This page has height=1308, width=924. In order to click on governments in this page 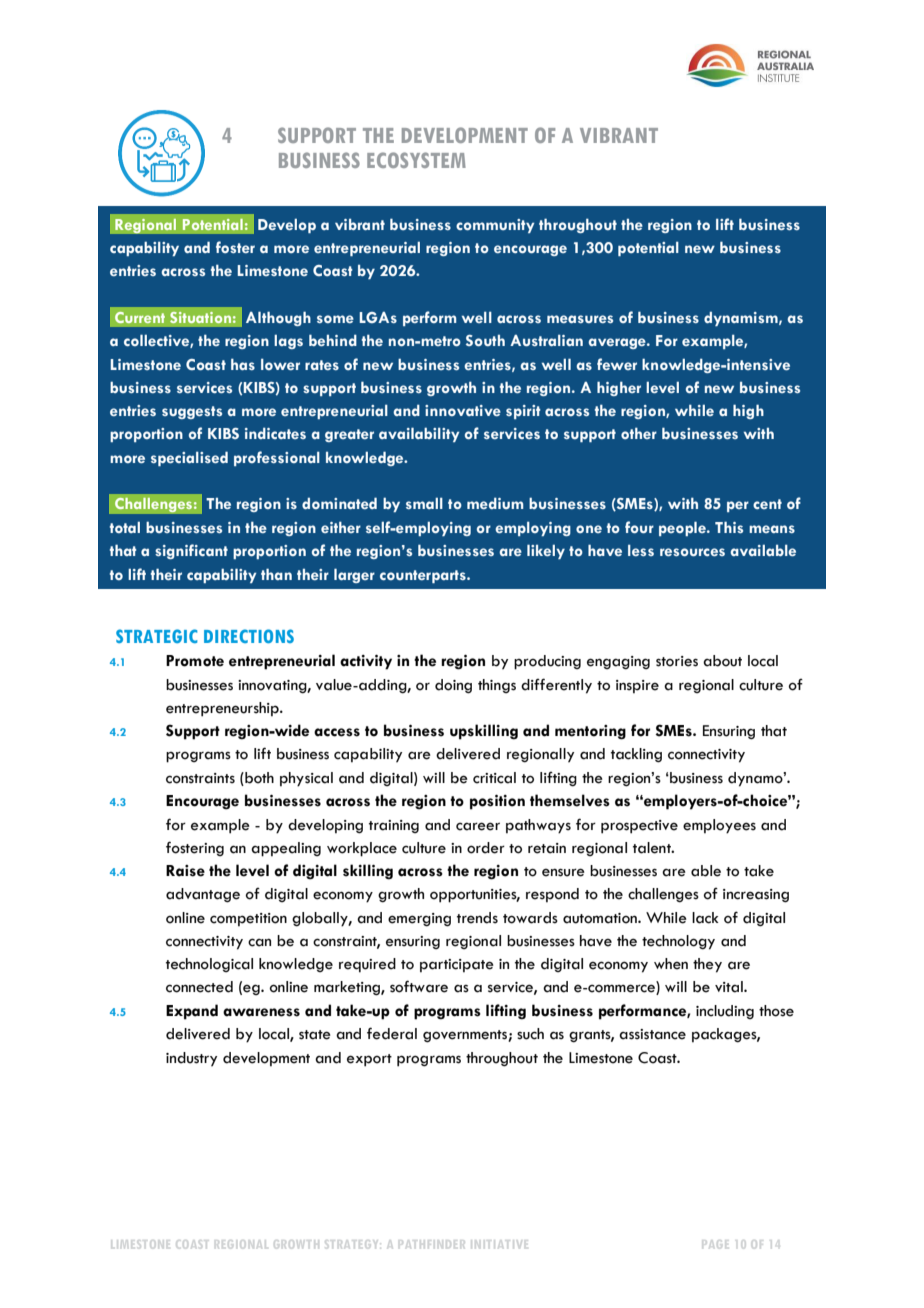, I will do `click(466, 1036)`.
